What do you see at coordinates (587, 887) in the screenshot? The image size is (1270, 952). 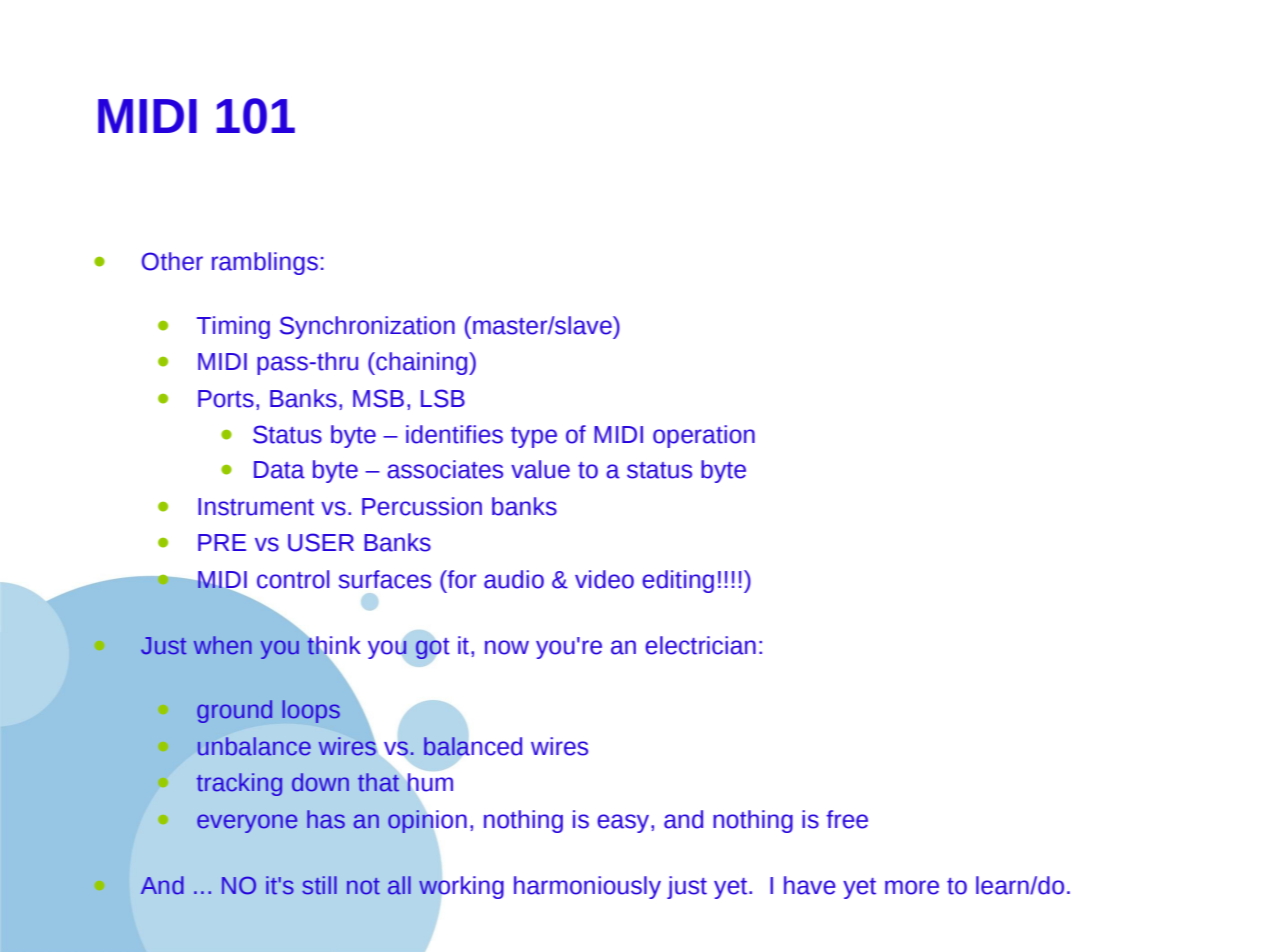 I see `harmoniously` at bounding box center [587, 887].
